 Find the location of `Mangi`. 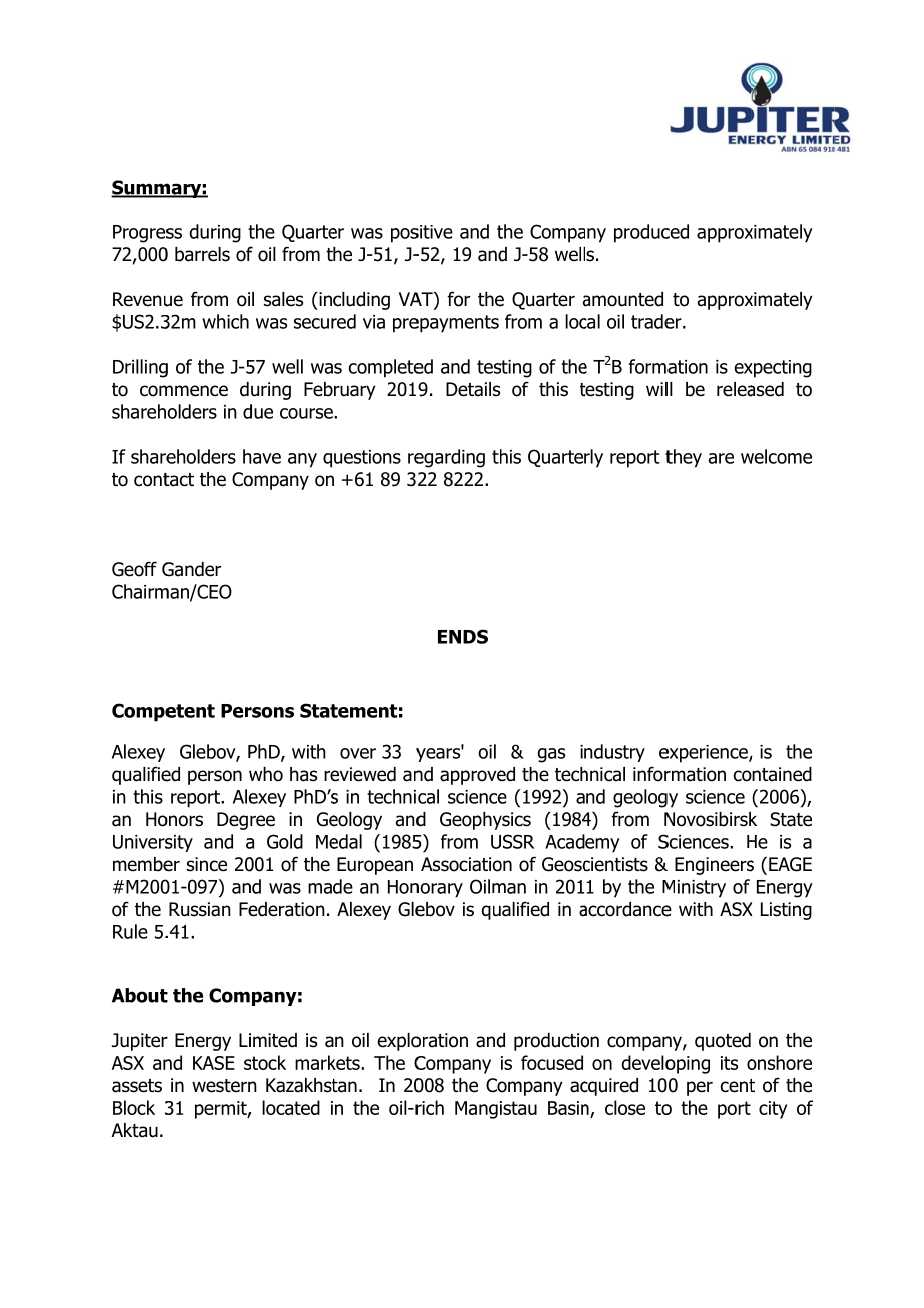

Mangi is located at coordinates (479, 1110).
